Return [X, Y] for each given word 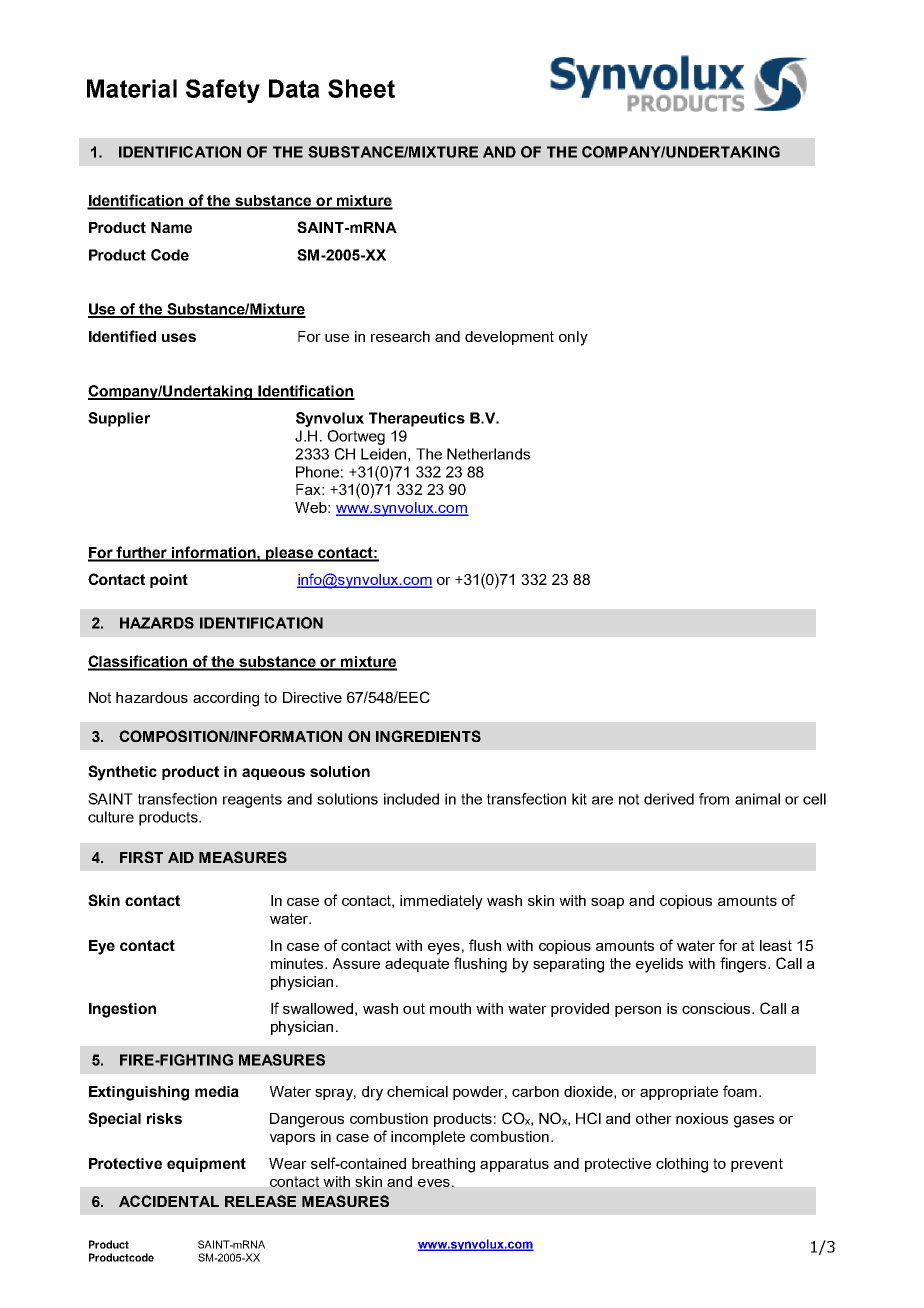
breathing [443, 1165]
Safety [223, 91]
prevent [757, 1165]
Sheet [361, 88]
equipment [206, 1165]
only [573, 338]
